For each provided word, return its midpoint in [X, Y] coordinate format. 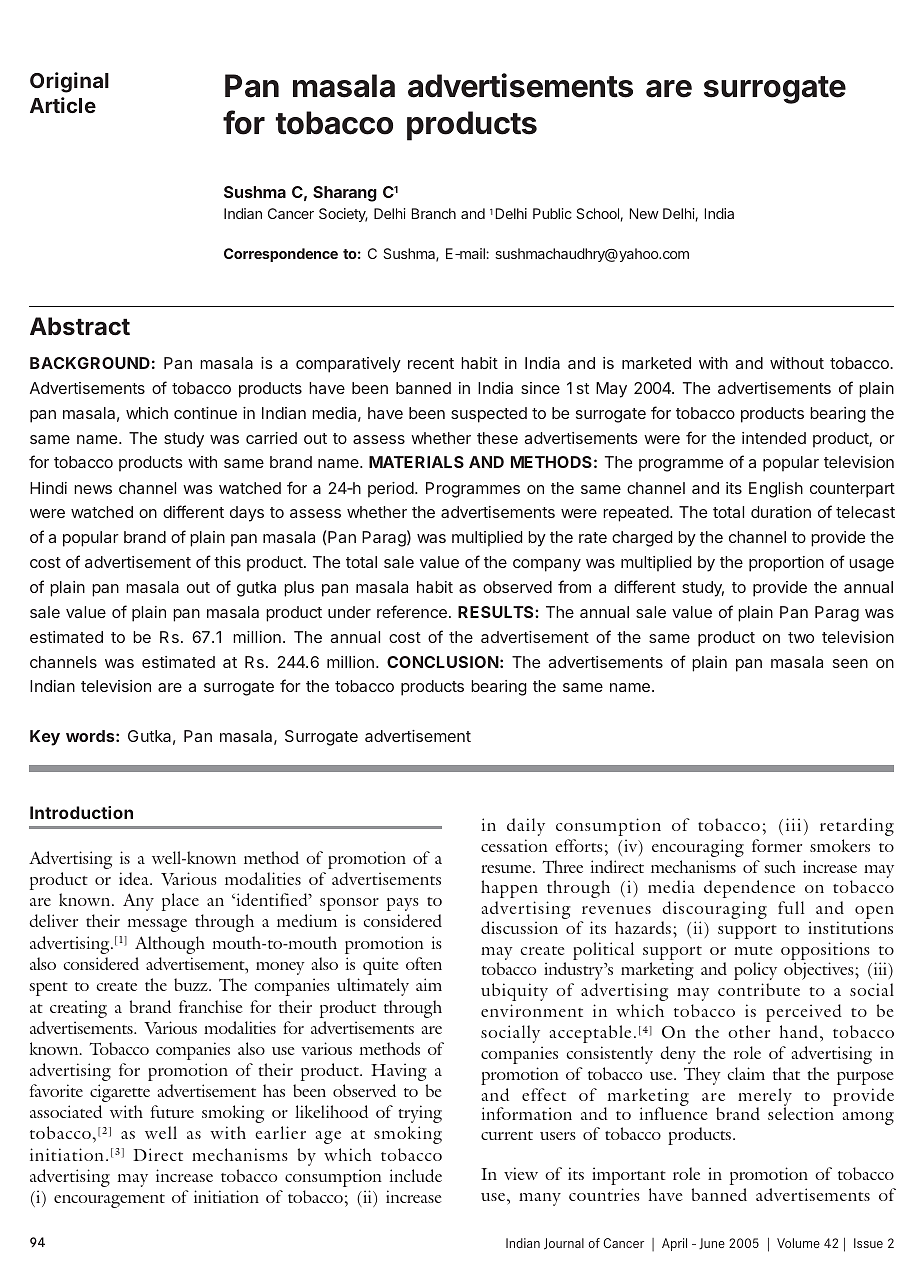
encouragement [109, 1201]
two [801, 637]
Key [45, 738]
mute [753, 950]
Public [552, 213]
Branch [434, 213]
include [416, 1175]
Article [63, 105]
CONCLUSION [443, 662]
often [424, 963]
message [157, 925]
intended [774, 438]
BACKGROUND [90, 363]
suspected [489, 415]
